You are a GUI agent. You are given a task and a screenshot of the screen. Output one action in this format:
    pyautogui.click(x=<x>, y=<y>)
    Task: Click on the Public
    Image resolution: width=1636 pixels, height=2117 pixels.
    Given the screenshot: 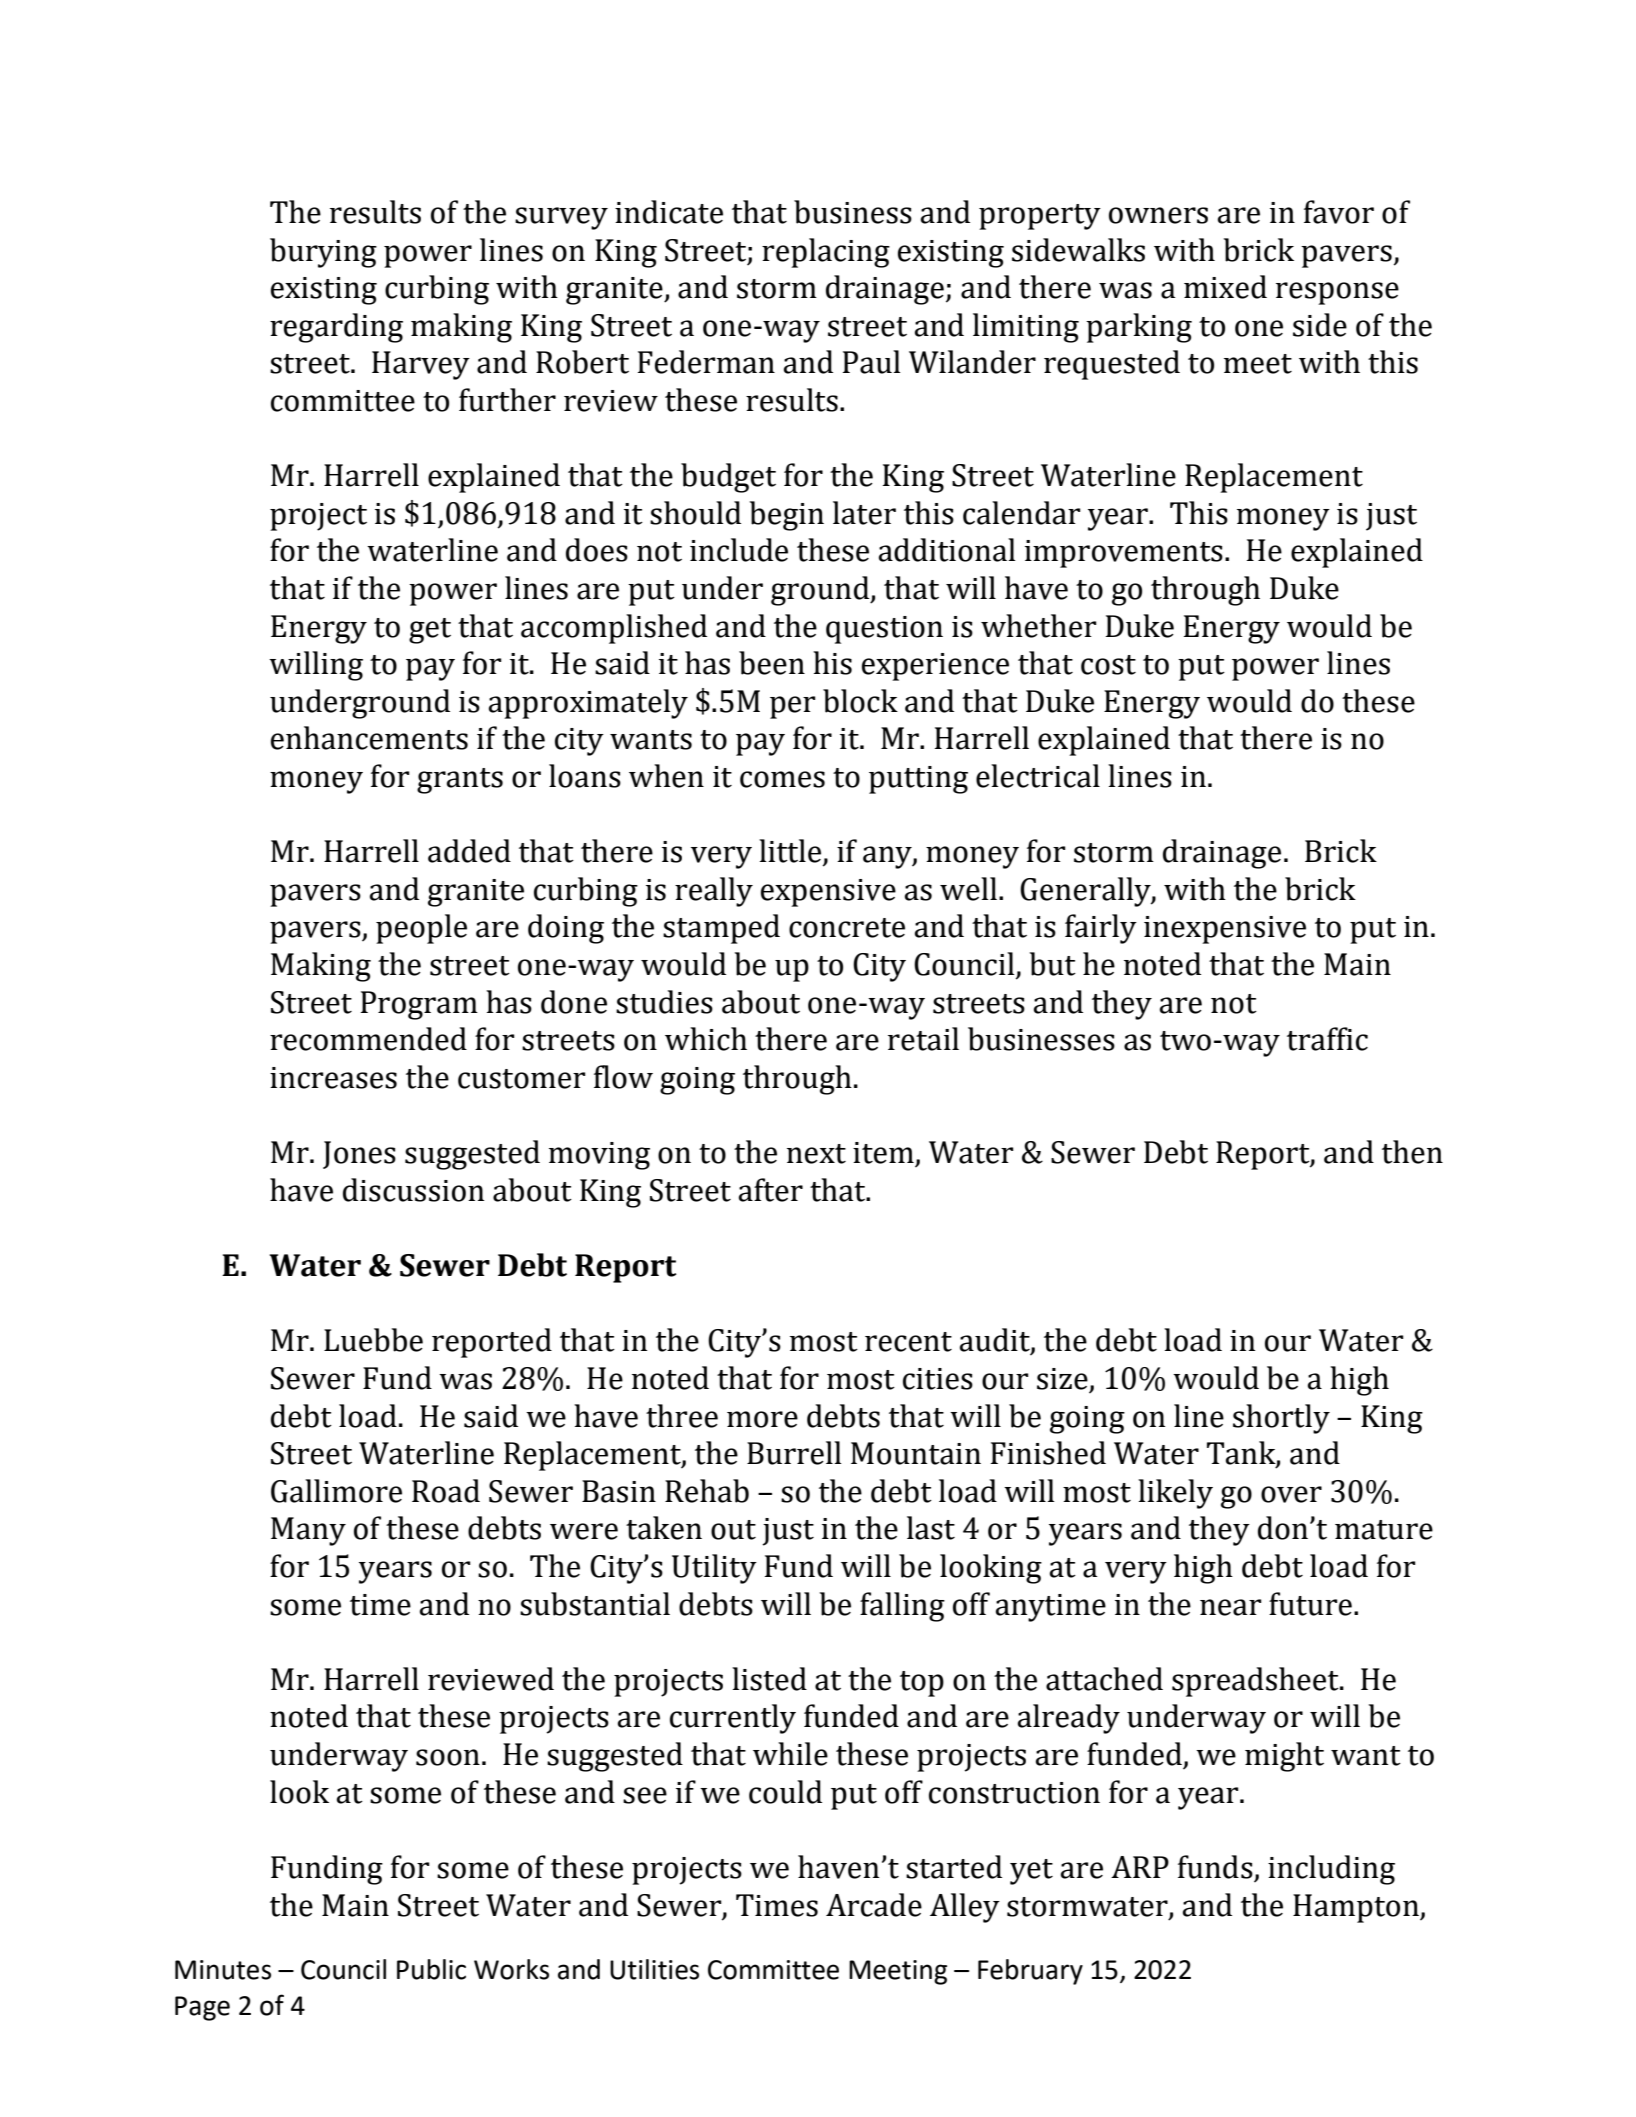 What is the action you would take?
    pyautogui.click(x=431, y=1969)
